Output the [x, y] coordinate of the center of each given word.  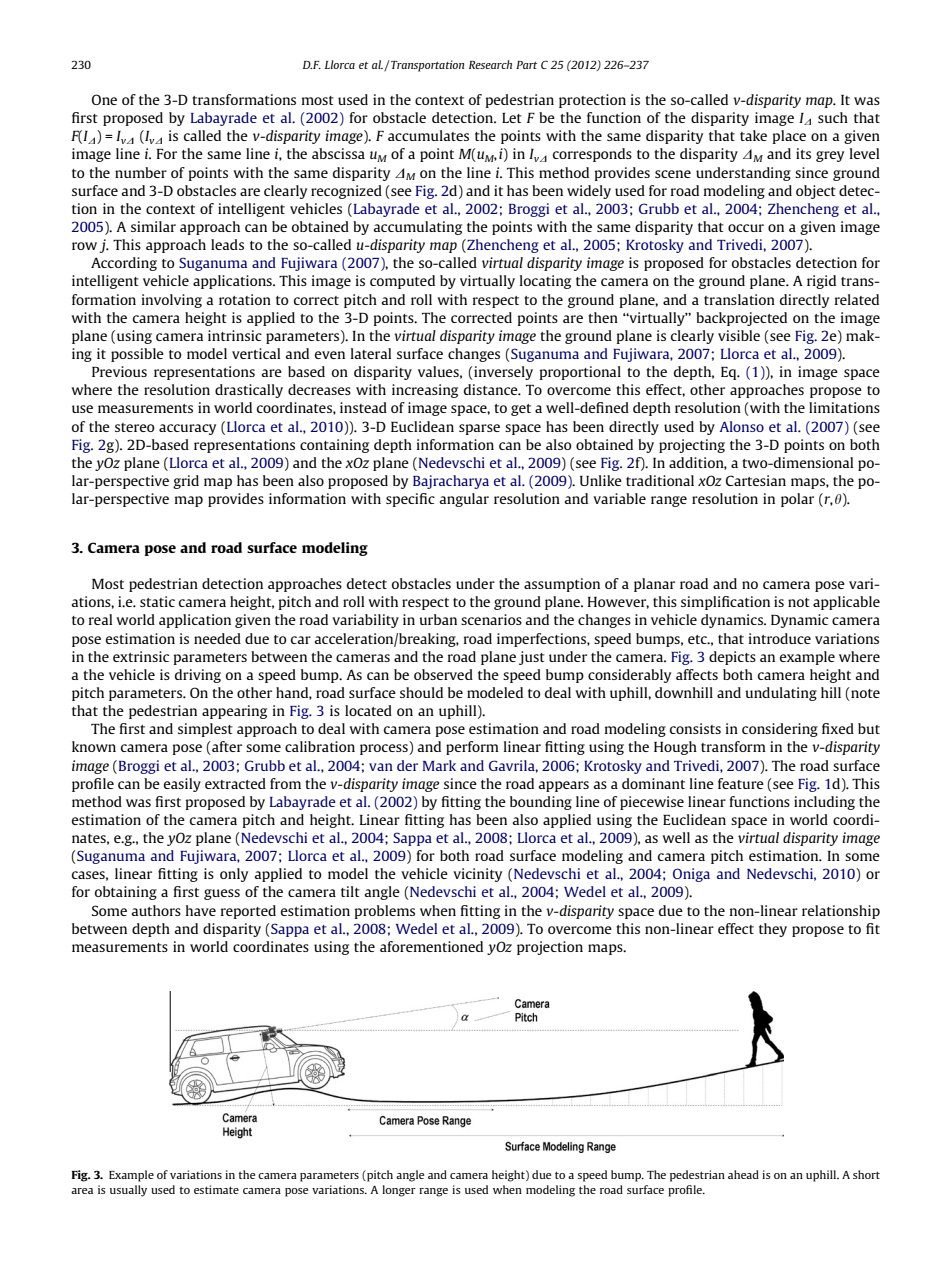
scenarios [491, 619]
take [753, 135]
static [157, 601]
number [141, 172]
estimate [216, 1189]
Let [512, 118]
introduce [780, 638]
